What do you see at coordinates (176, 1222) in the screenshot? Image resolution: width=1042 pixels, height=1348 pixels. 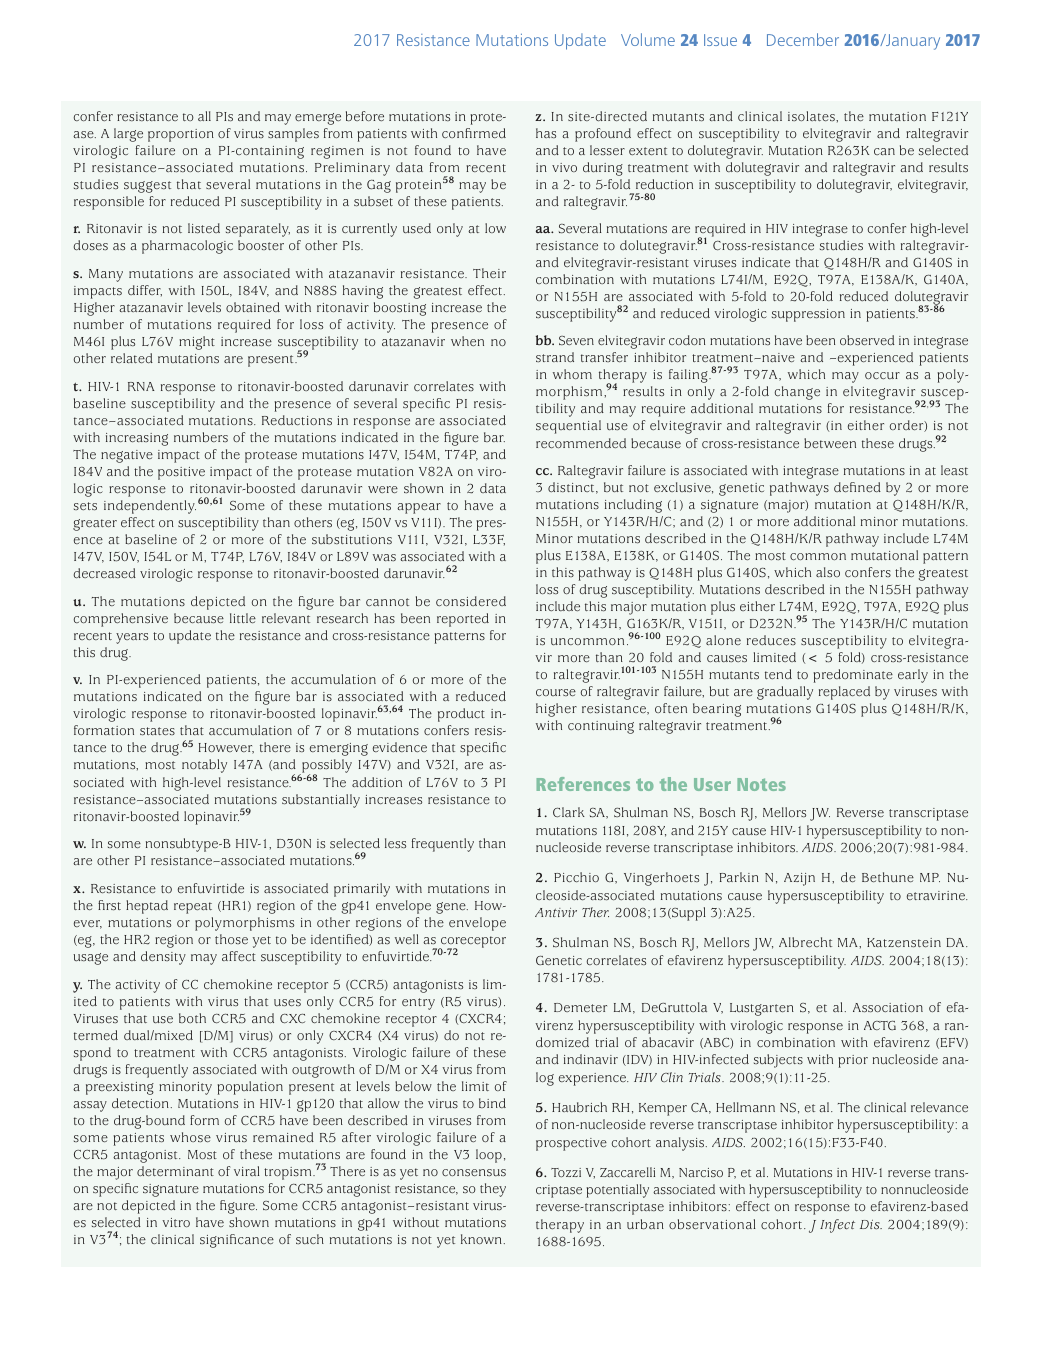 I see `vitro` at bounding box center [176, 1222].
